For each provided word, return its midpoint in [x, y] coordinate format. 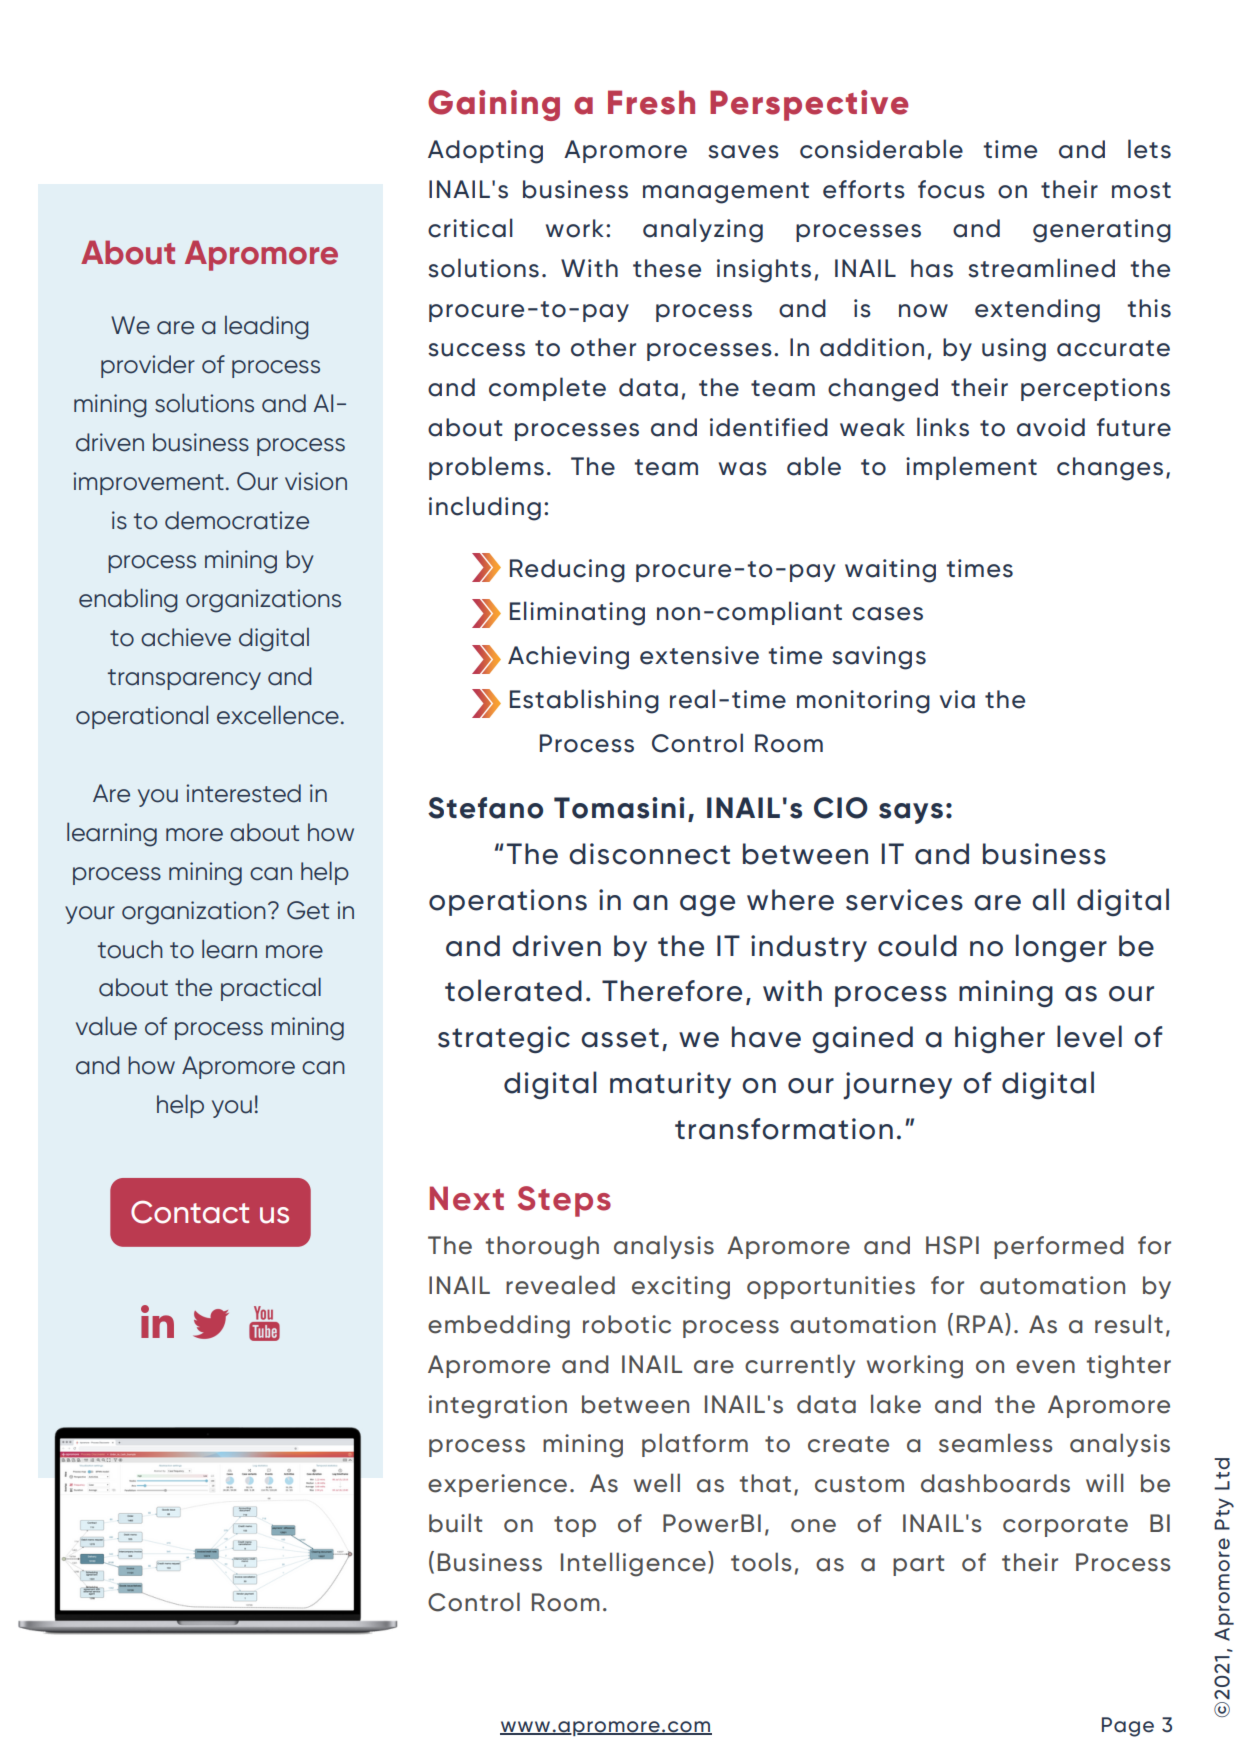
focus [951, 189]
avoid [1051, 427]
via [957, 699]
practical [271, 989]
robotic [627, 1324]
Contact [190, 1212]
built [455, 1523]
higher [1000, 1039]
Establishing [584, 701]
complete [547, 389]
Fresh [651, 102]
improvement [148, 483]
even [1045, 1367]
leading [267, 327]
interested [243, 793]
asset [620, 1038]
